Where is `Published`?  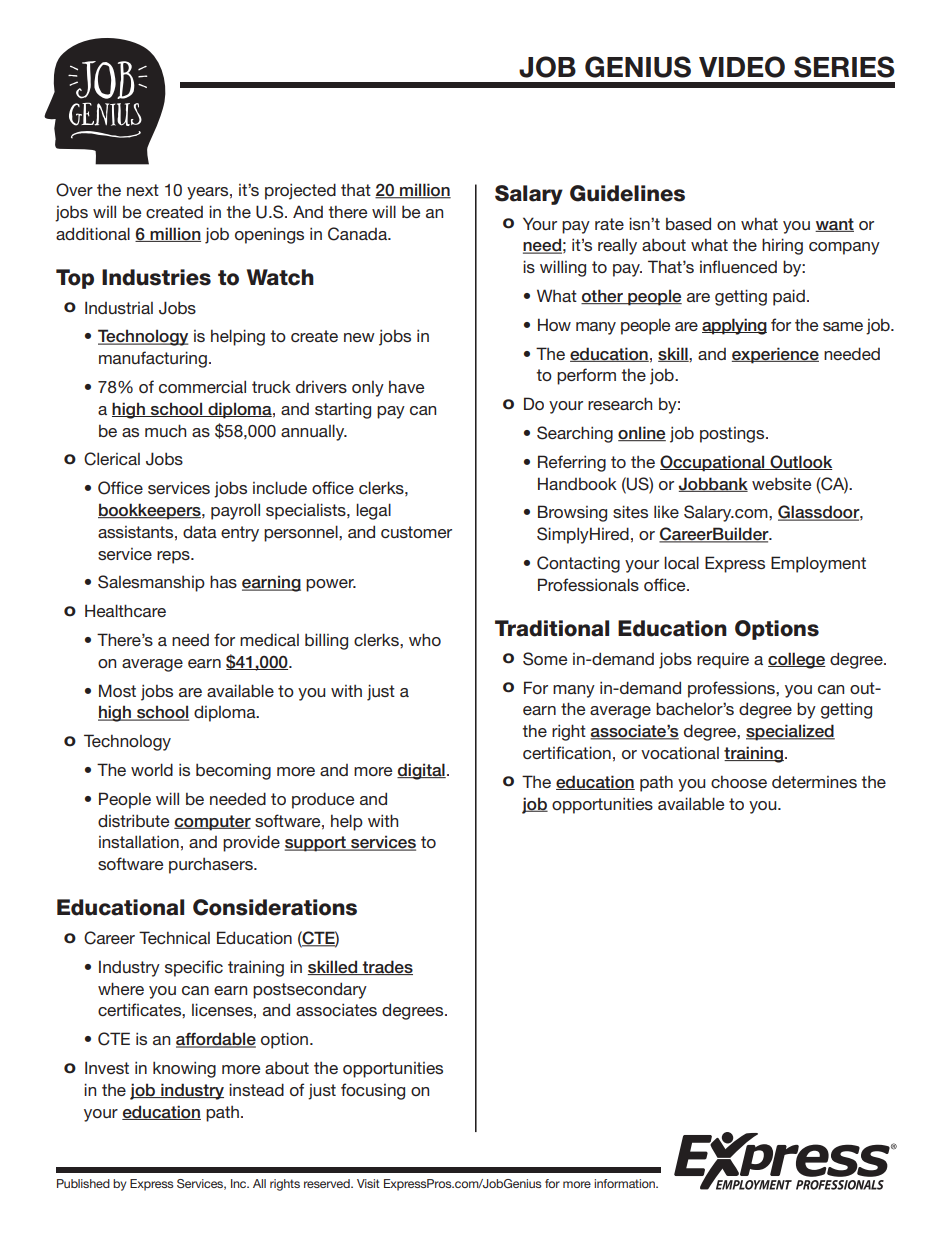 Published is located at coordinates (83, 1183).
